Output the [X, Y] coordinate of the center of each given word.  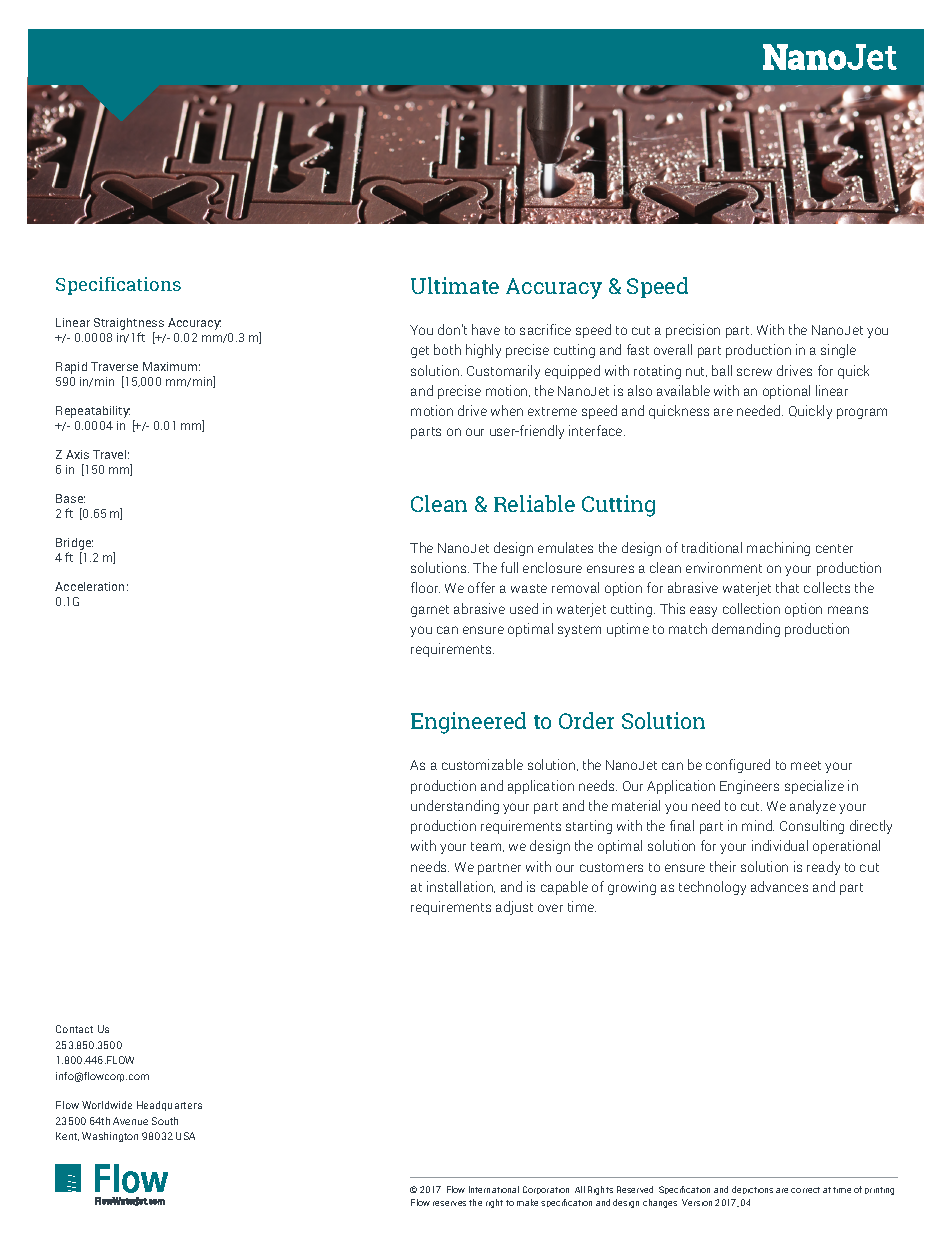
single [838, 351]
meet [806, 765]
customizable [482, 764]
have [486, 329]
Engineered [468, 723]
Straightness [129, 324]
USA [185, 1136]
